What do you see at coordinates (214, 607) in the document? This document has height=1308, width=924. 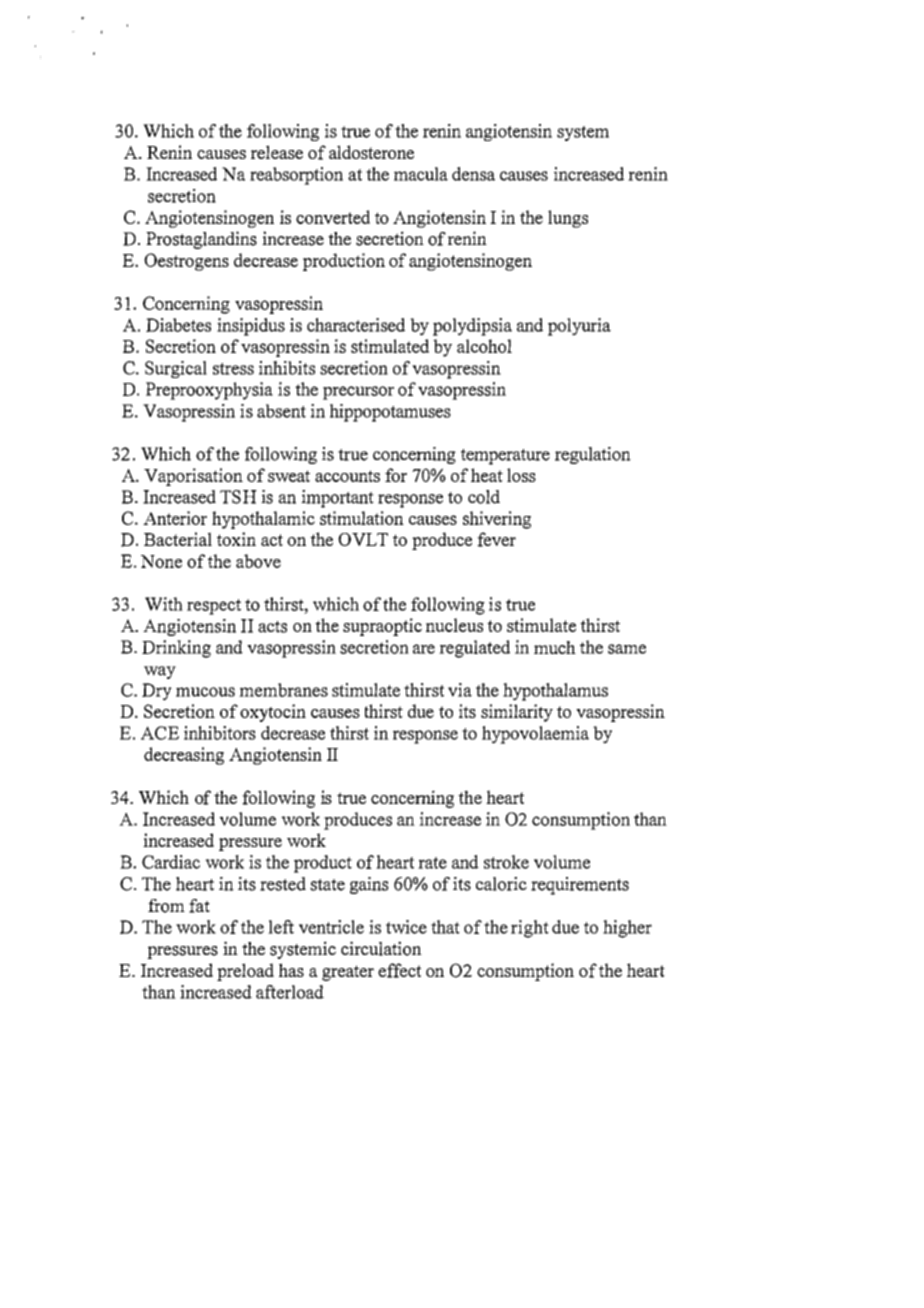 I see `respect` at bounding box center [214, 607].
